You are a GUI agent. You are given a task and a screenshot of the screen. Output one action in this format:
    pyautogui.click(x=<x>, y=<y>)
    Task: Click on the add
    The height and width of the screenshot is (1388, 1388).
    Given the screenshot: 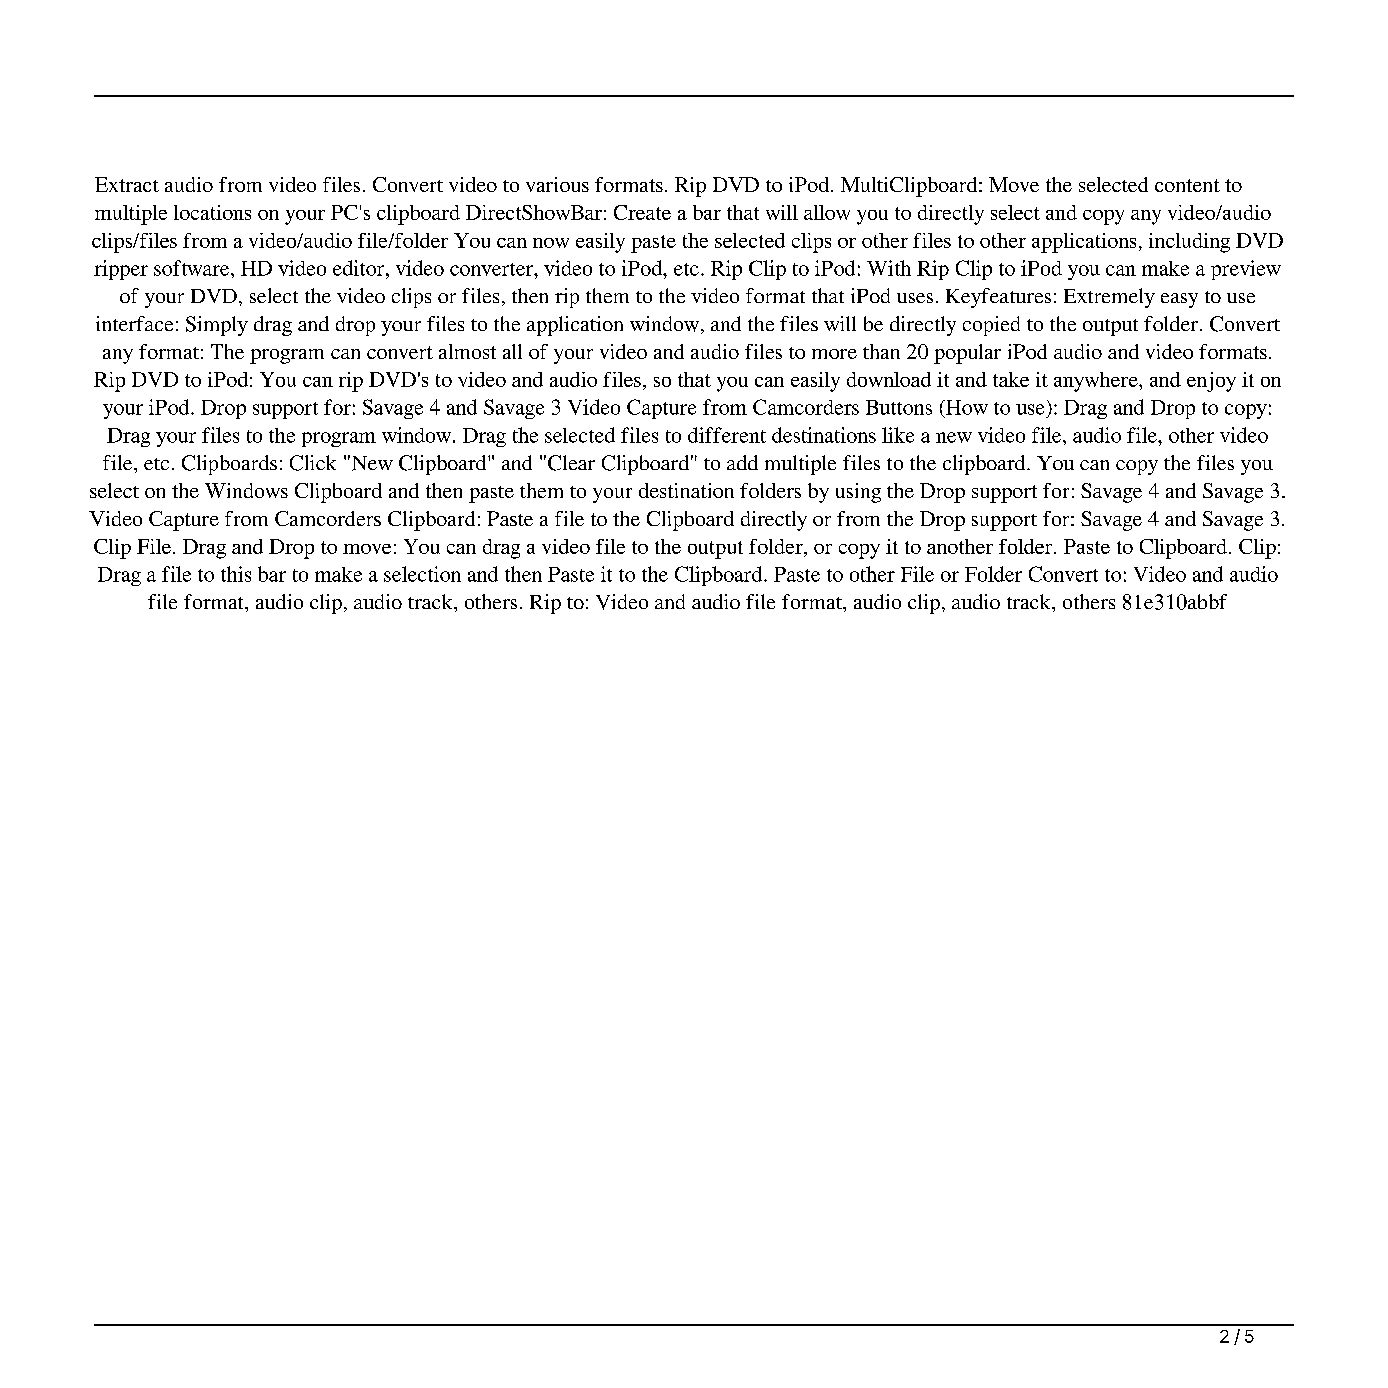 What is the action you would take?
    pyautogui.click(x=742, y=462)
